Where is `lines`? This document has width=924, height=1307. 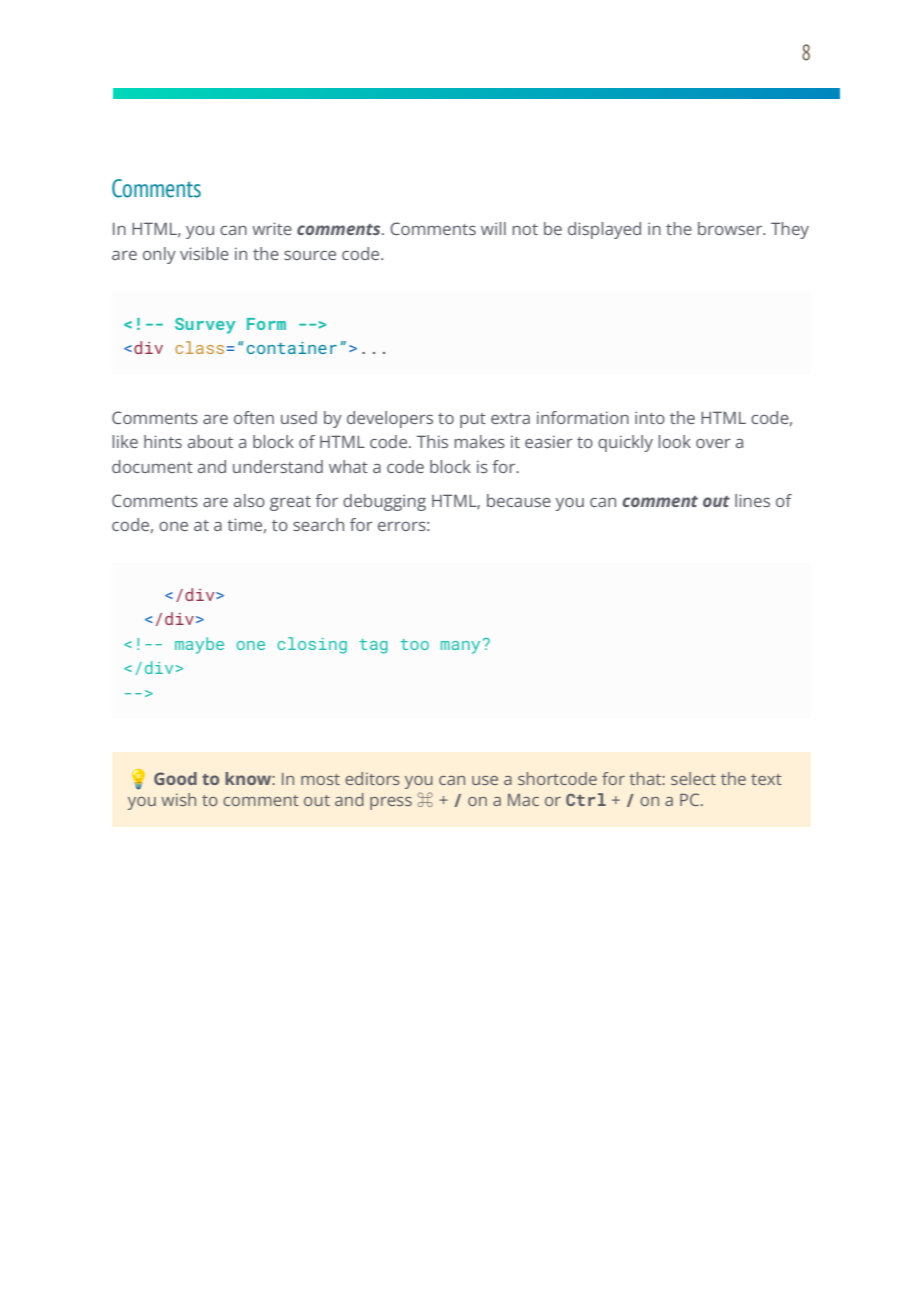
lines is located at coordinates (752, 500).
